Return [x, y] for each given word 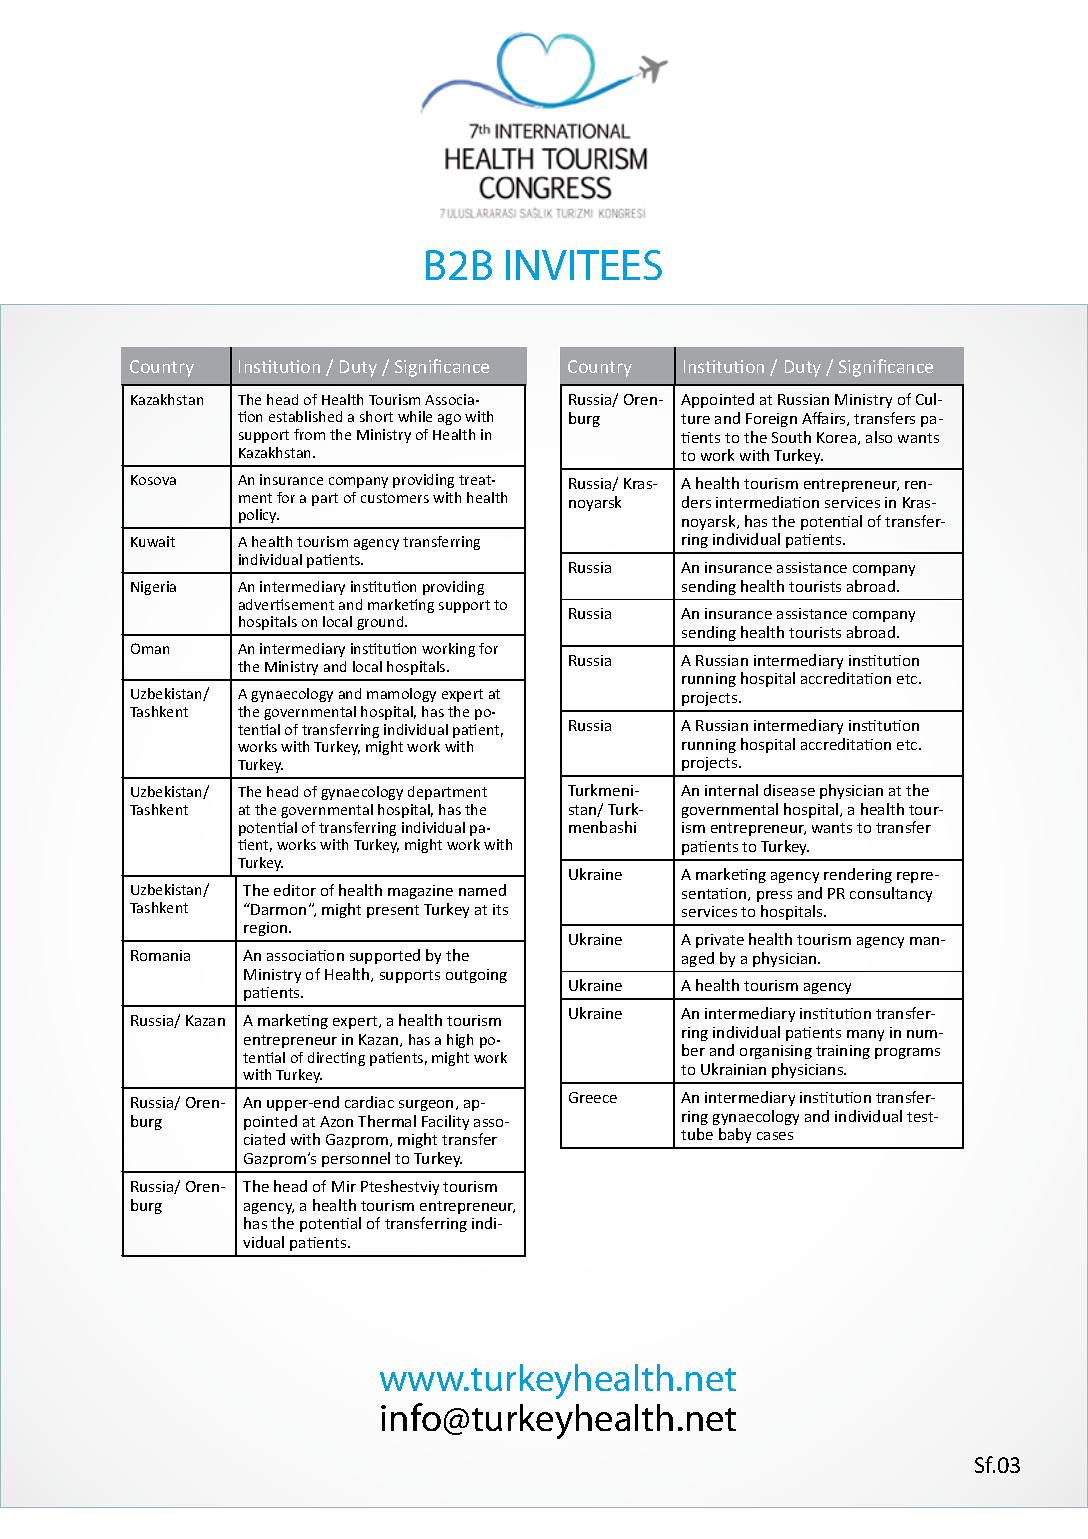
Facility [445, 1122]
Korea [838, 438]
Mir [344, 1186]
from [309, 434]
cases [775, 1136]
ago [449, 419]
